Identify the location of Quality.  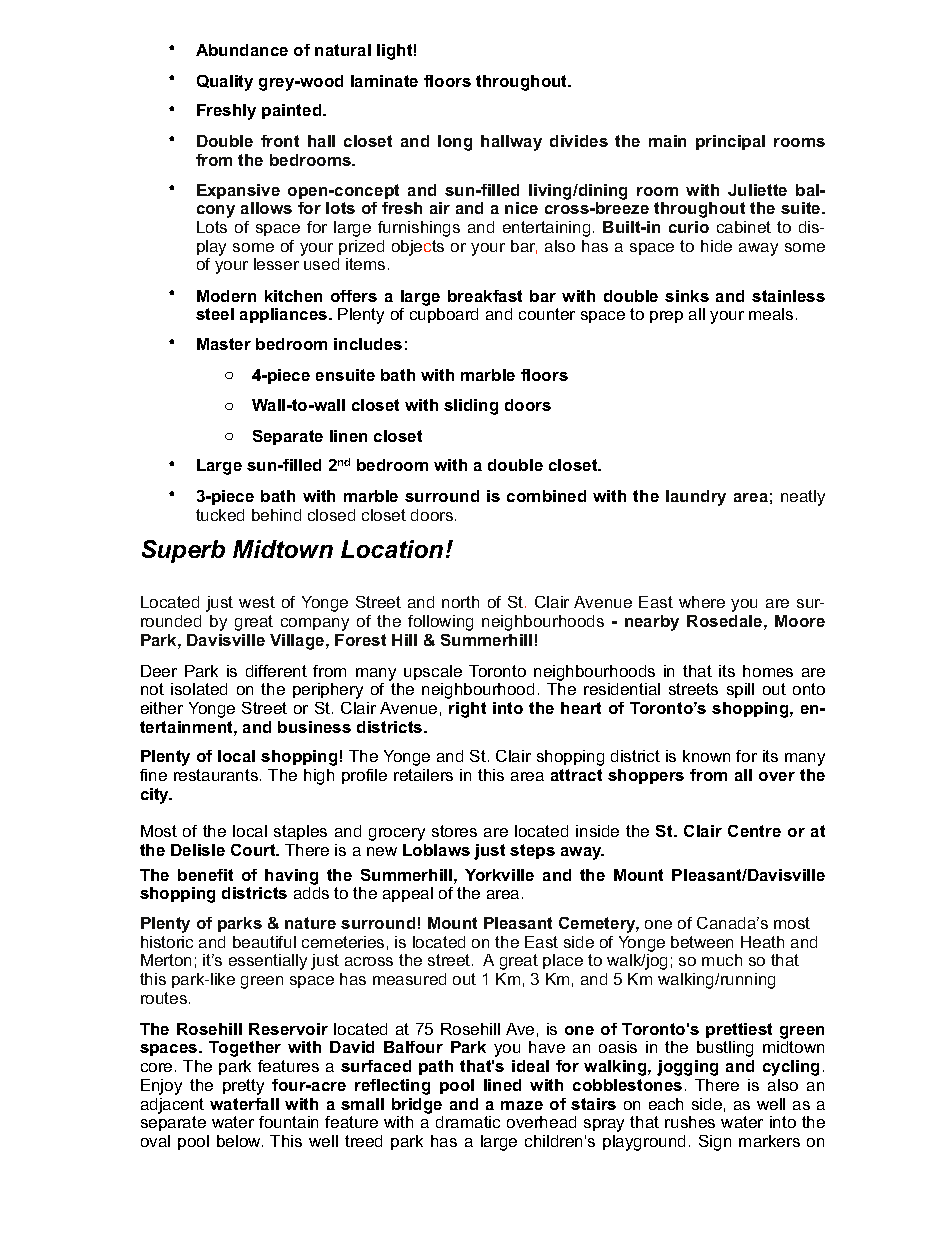
(225, 83).
